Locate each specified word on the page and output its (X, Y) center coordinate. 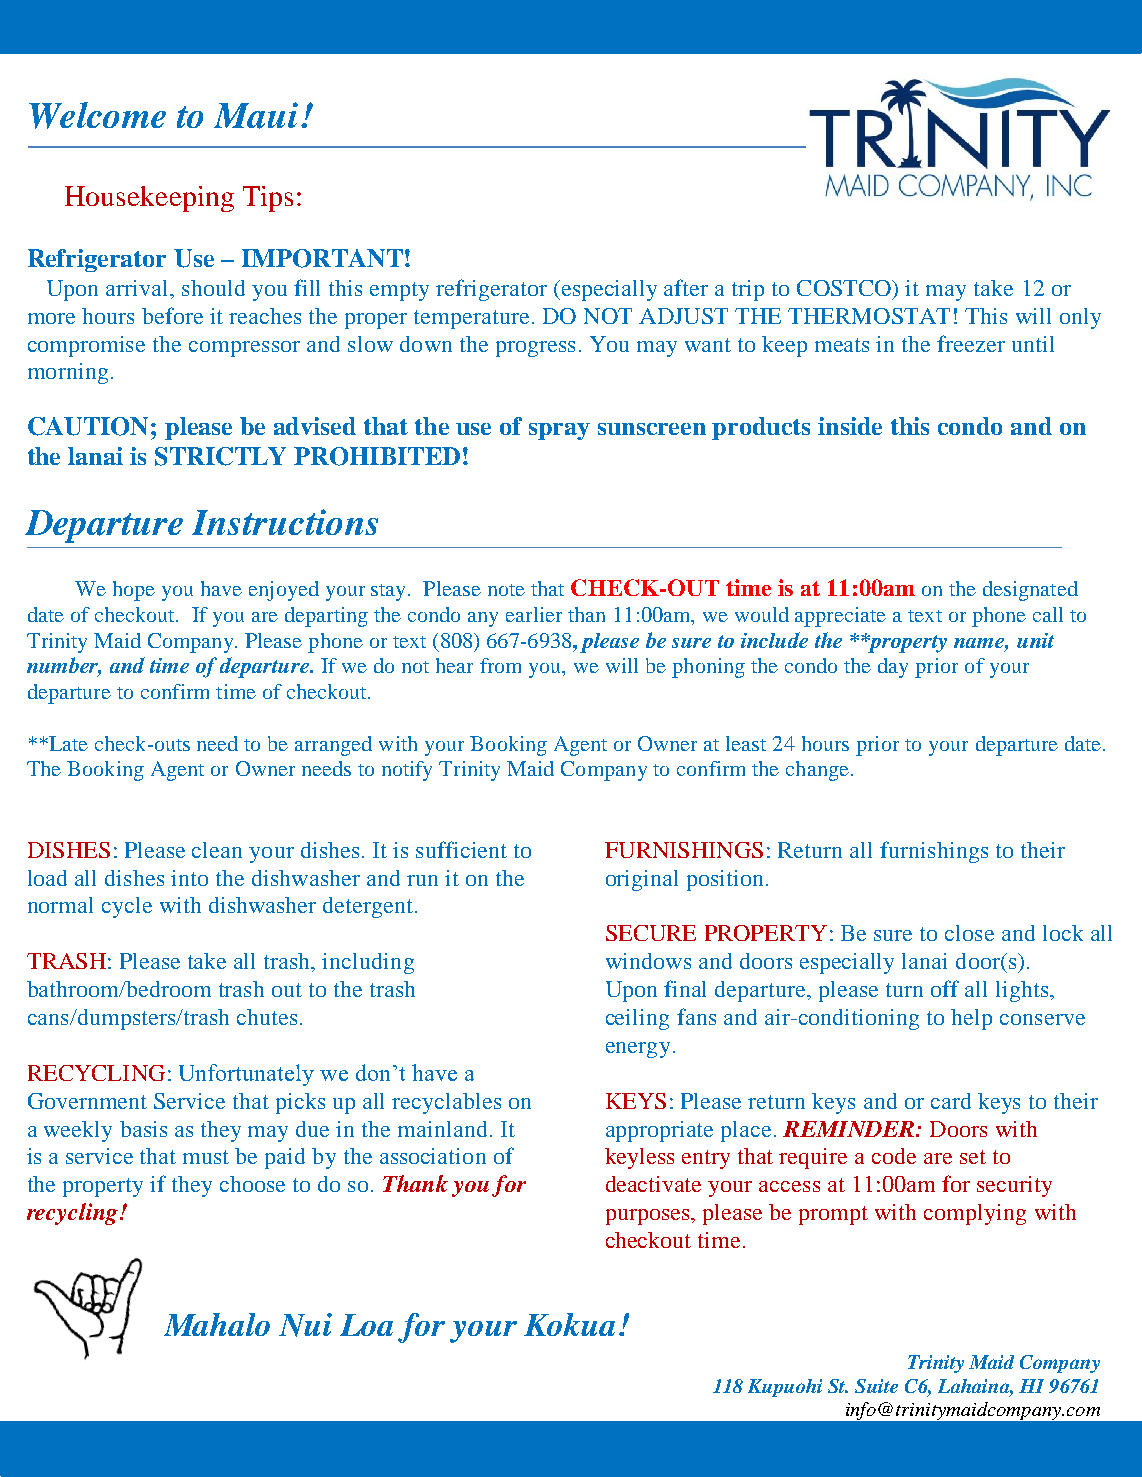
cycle (127, 907)
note (506, 590)
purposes (649, 1217)
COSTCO (845, 288)
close (969, 933)
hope (134, 591)
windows (648, 961)
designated (1030, 591)
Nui (305, 1325)
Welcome (97, 115)
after (686, 287)
